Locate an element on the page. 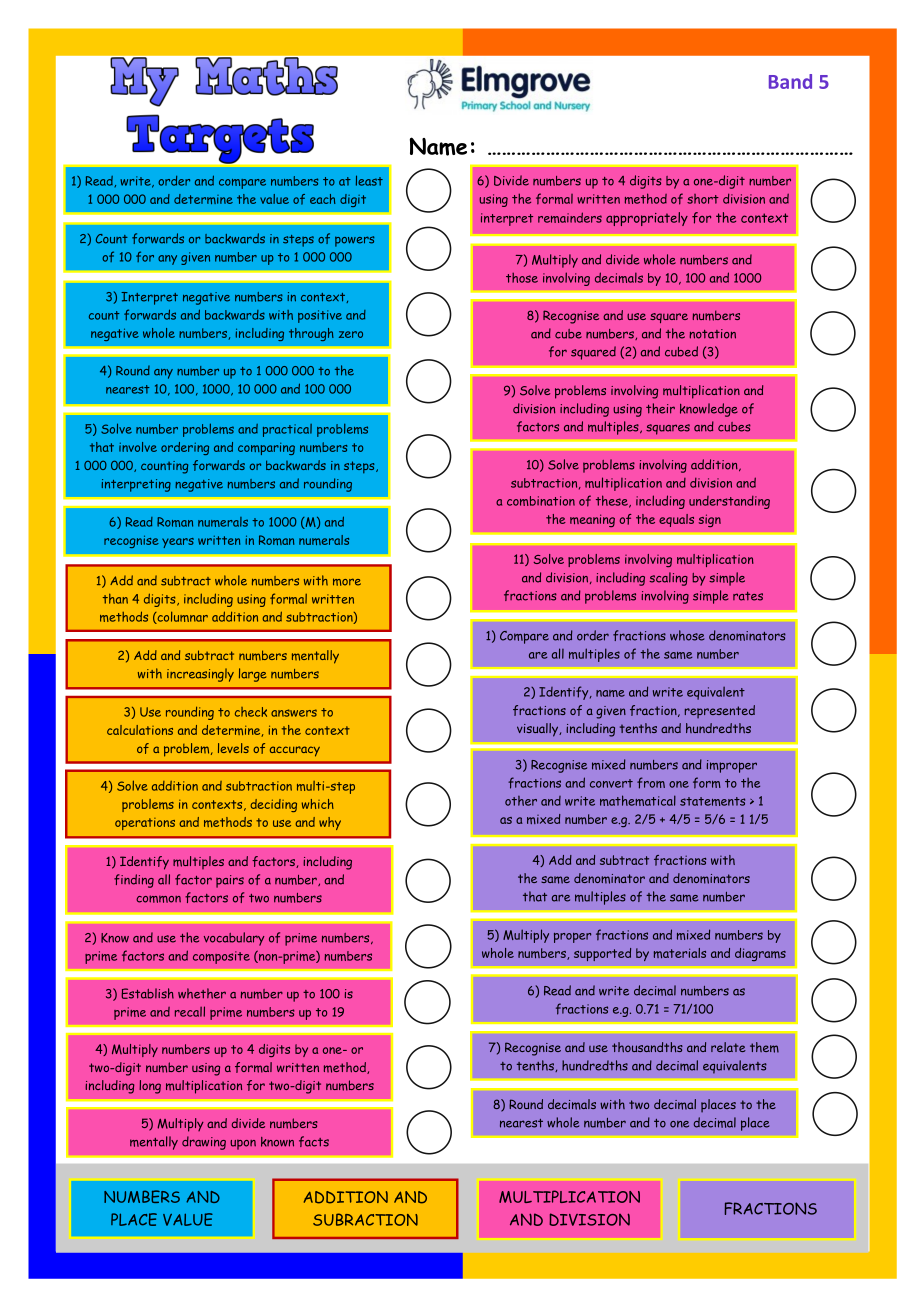 This image has height=1308, width=924. least is located at coordinates (369, 180).
